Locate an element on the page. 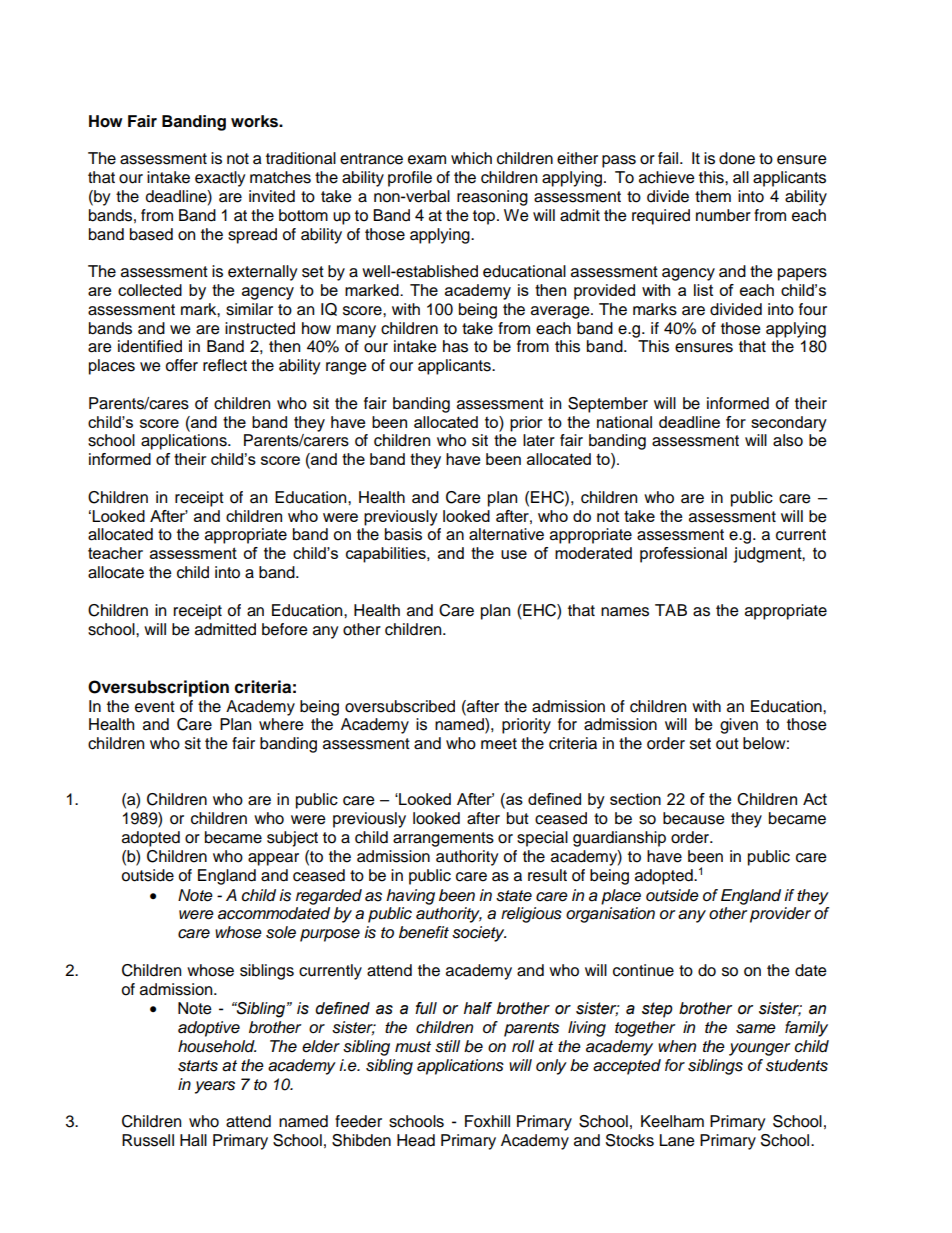 The width and height of the page is (952, 1233). oversubscribed is located at coordinates (400, 706).
